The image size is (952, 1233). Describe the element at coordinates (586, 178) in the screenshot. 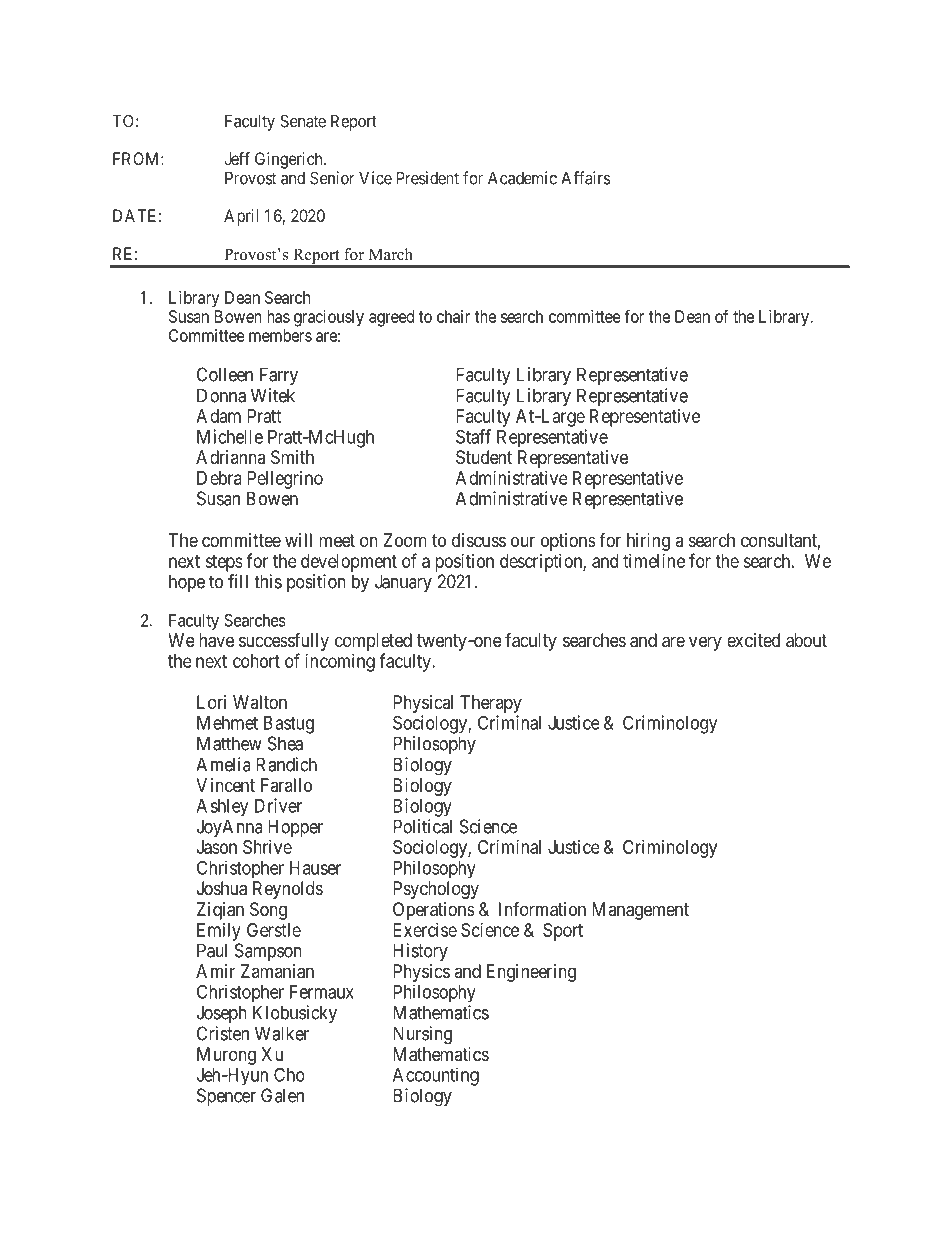

I see `Affairs` at that location.
